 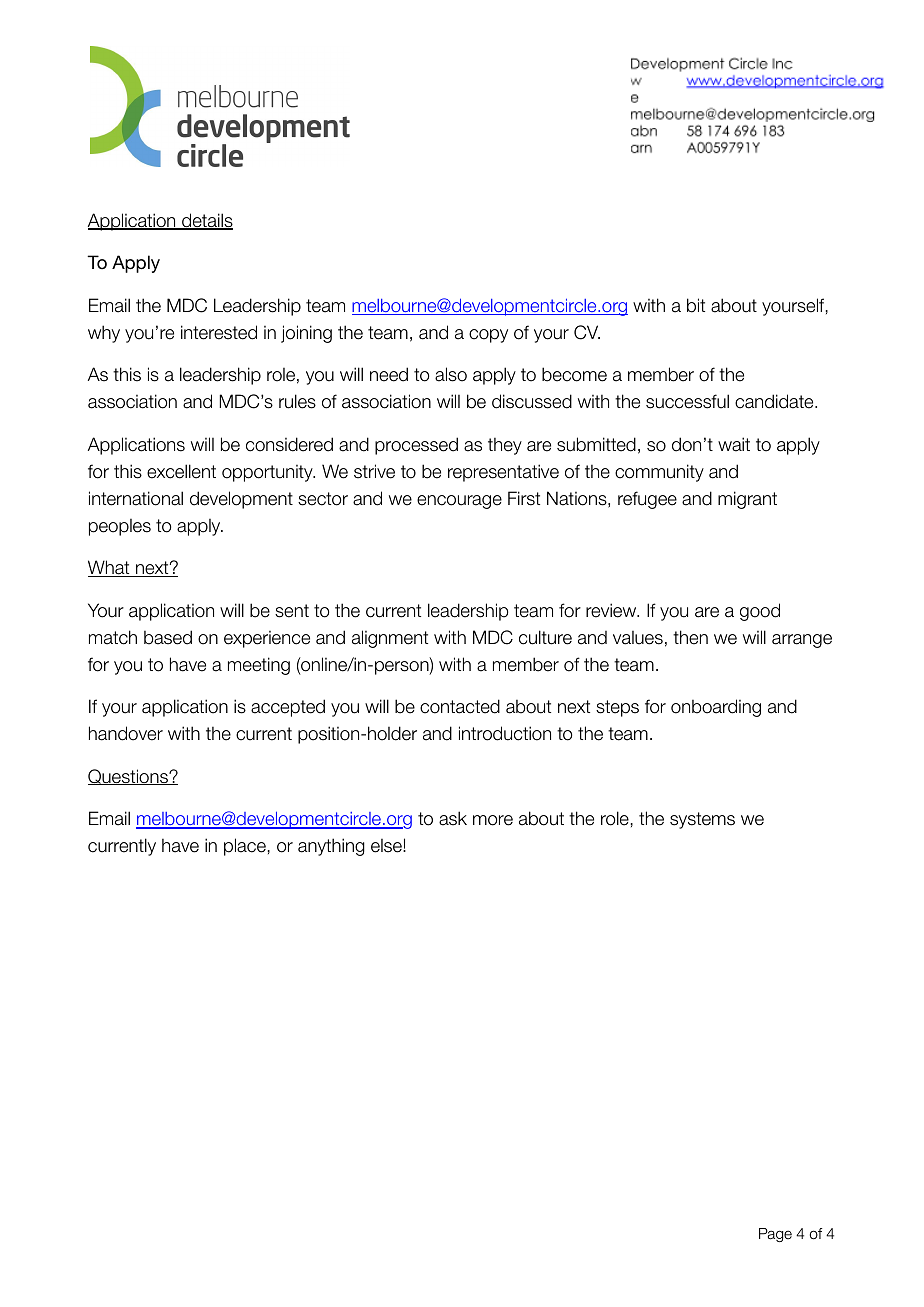 What do you see at coordinates (206, 221) in the screenshot?
I see `details` at bounding box center [206, 221].
